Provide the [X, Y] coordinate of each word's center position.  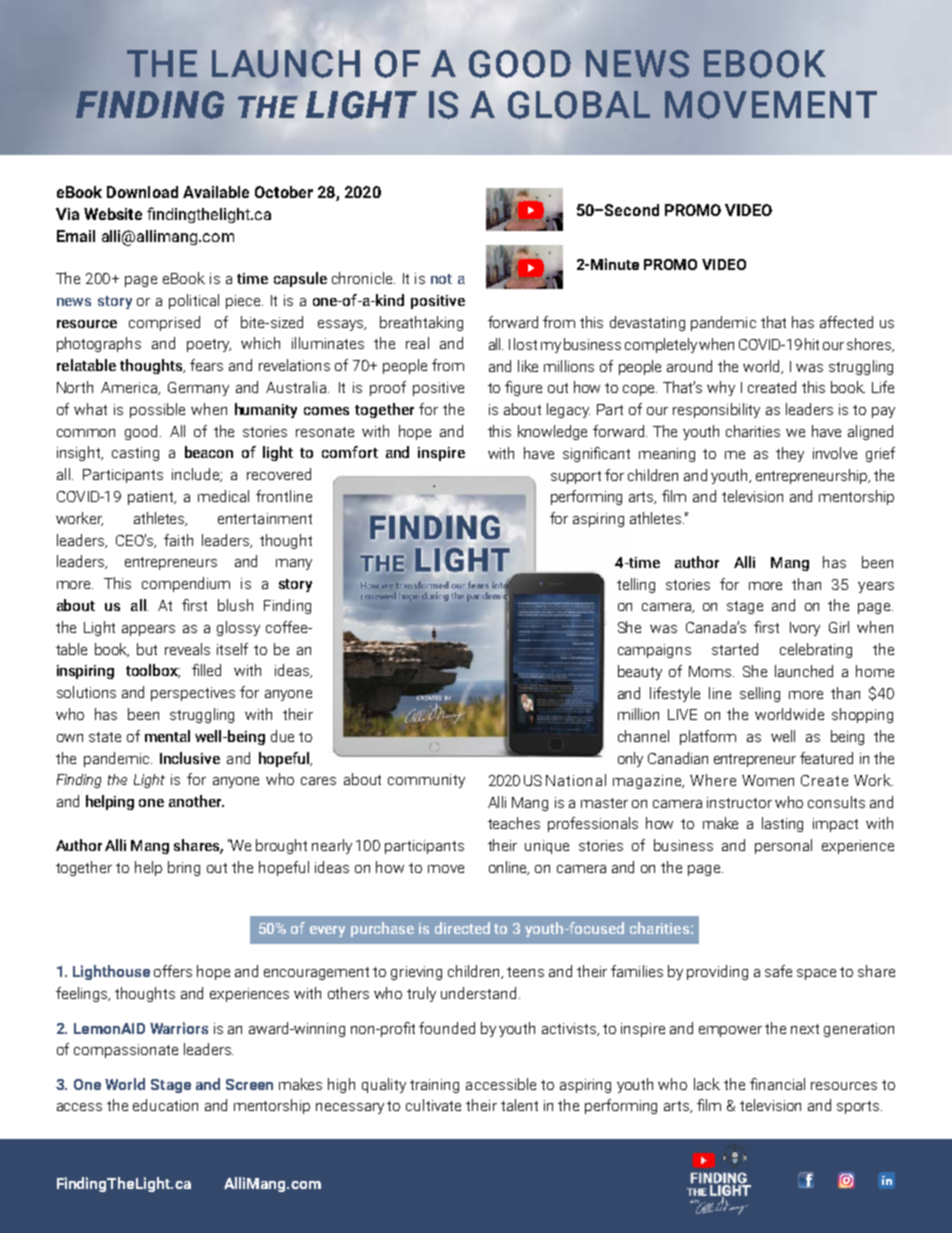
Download [142, 192]
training [434, 1086]
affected [846, 322]
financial [777, 1084]
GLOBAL [579, 105]
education [165, 1105]
